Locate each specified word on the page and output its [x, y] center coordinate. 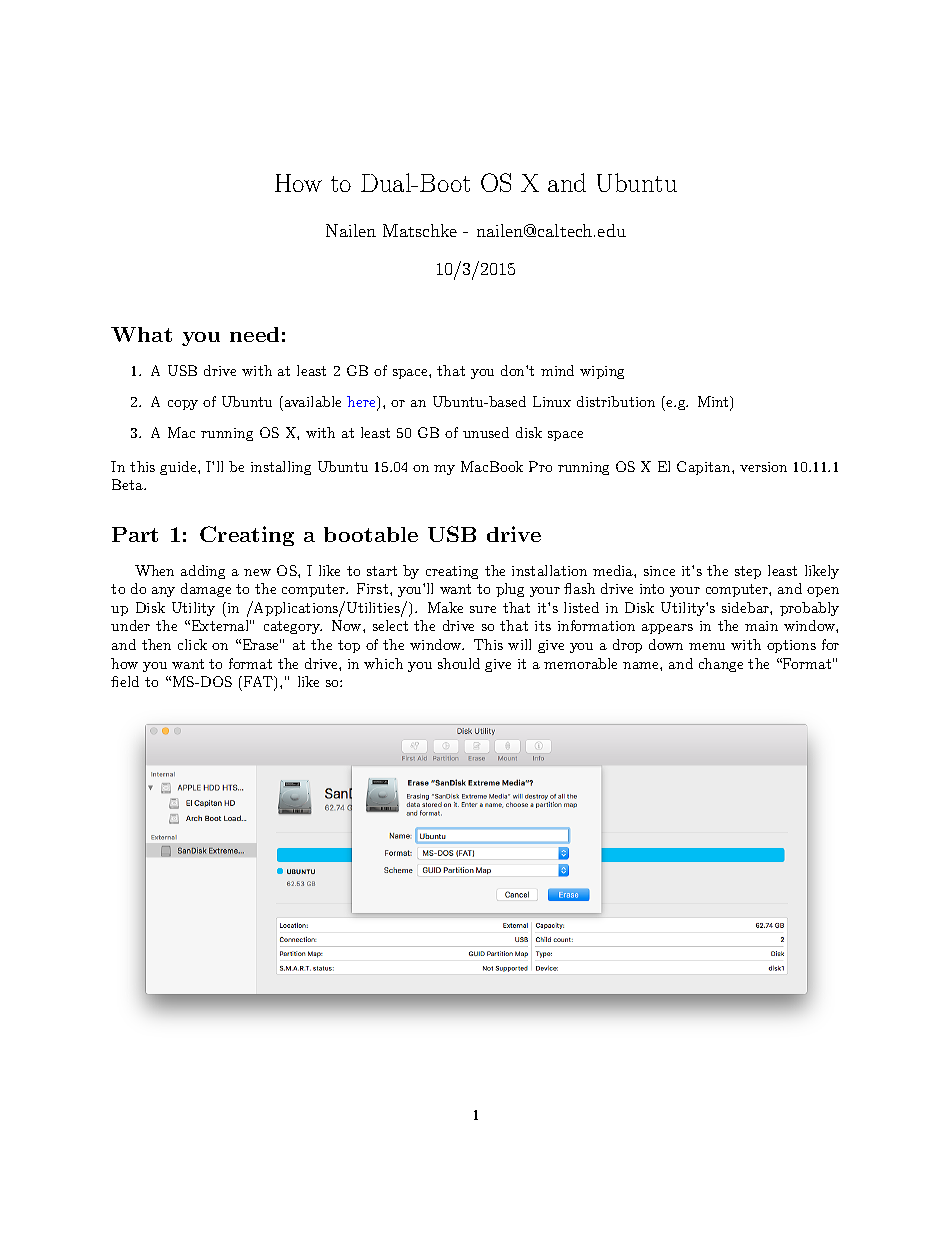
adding [203, 572]
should [459, 663]
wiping [602, 372]
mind [557, 370]
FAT [260, 683]
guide [179, 468]
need [254, 334]
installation [549, 570]
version [763, 467]
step [748, 572]
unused [486, 432]
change [721, 665]
